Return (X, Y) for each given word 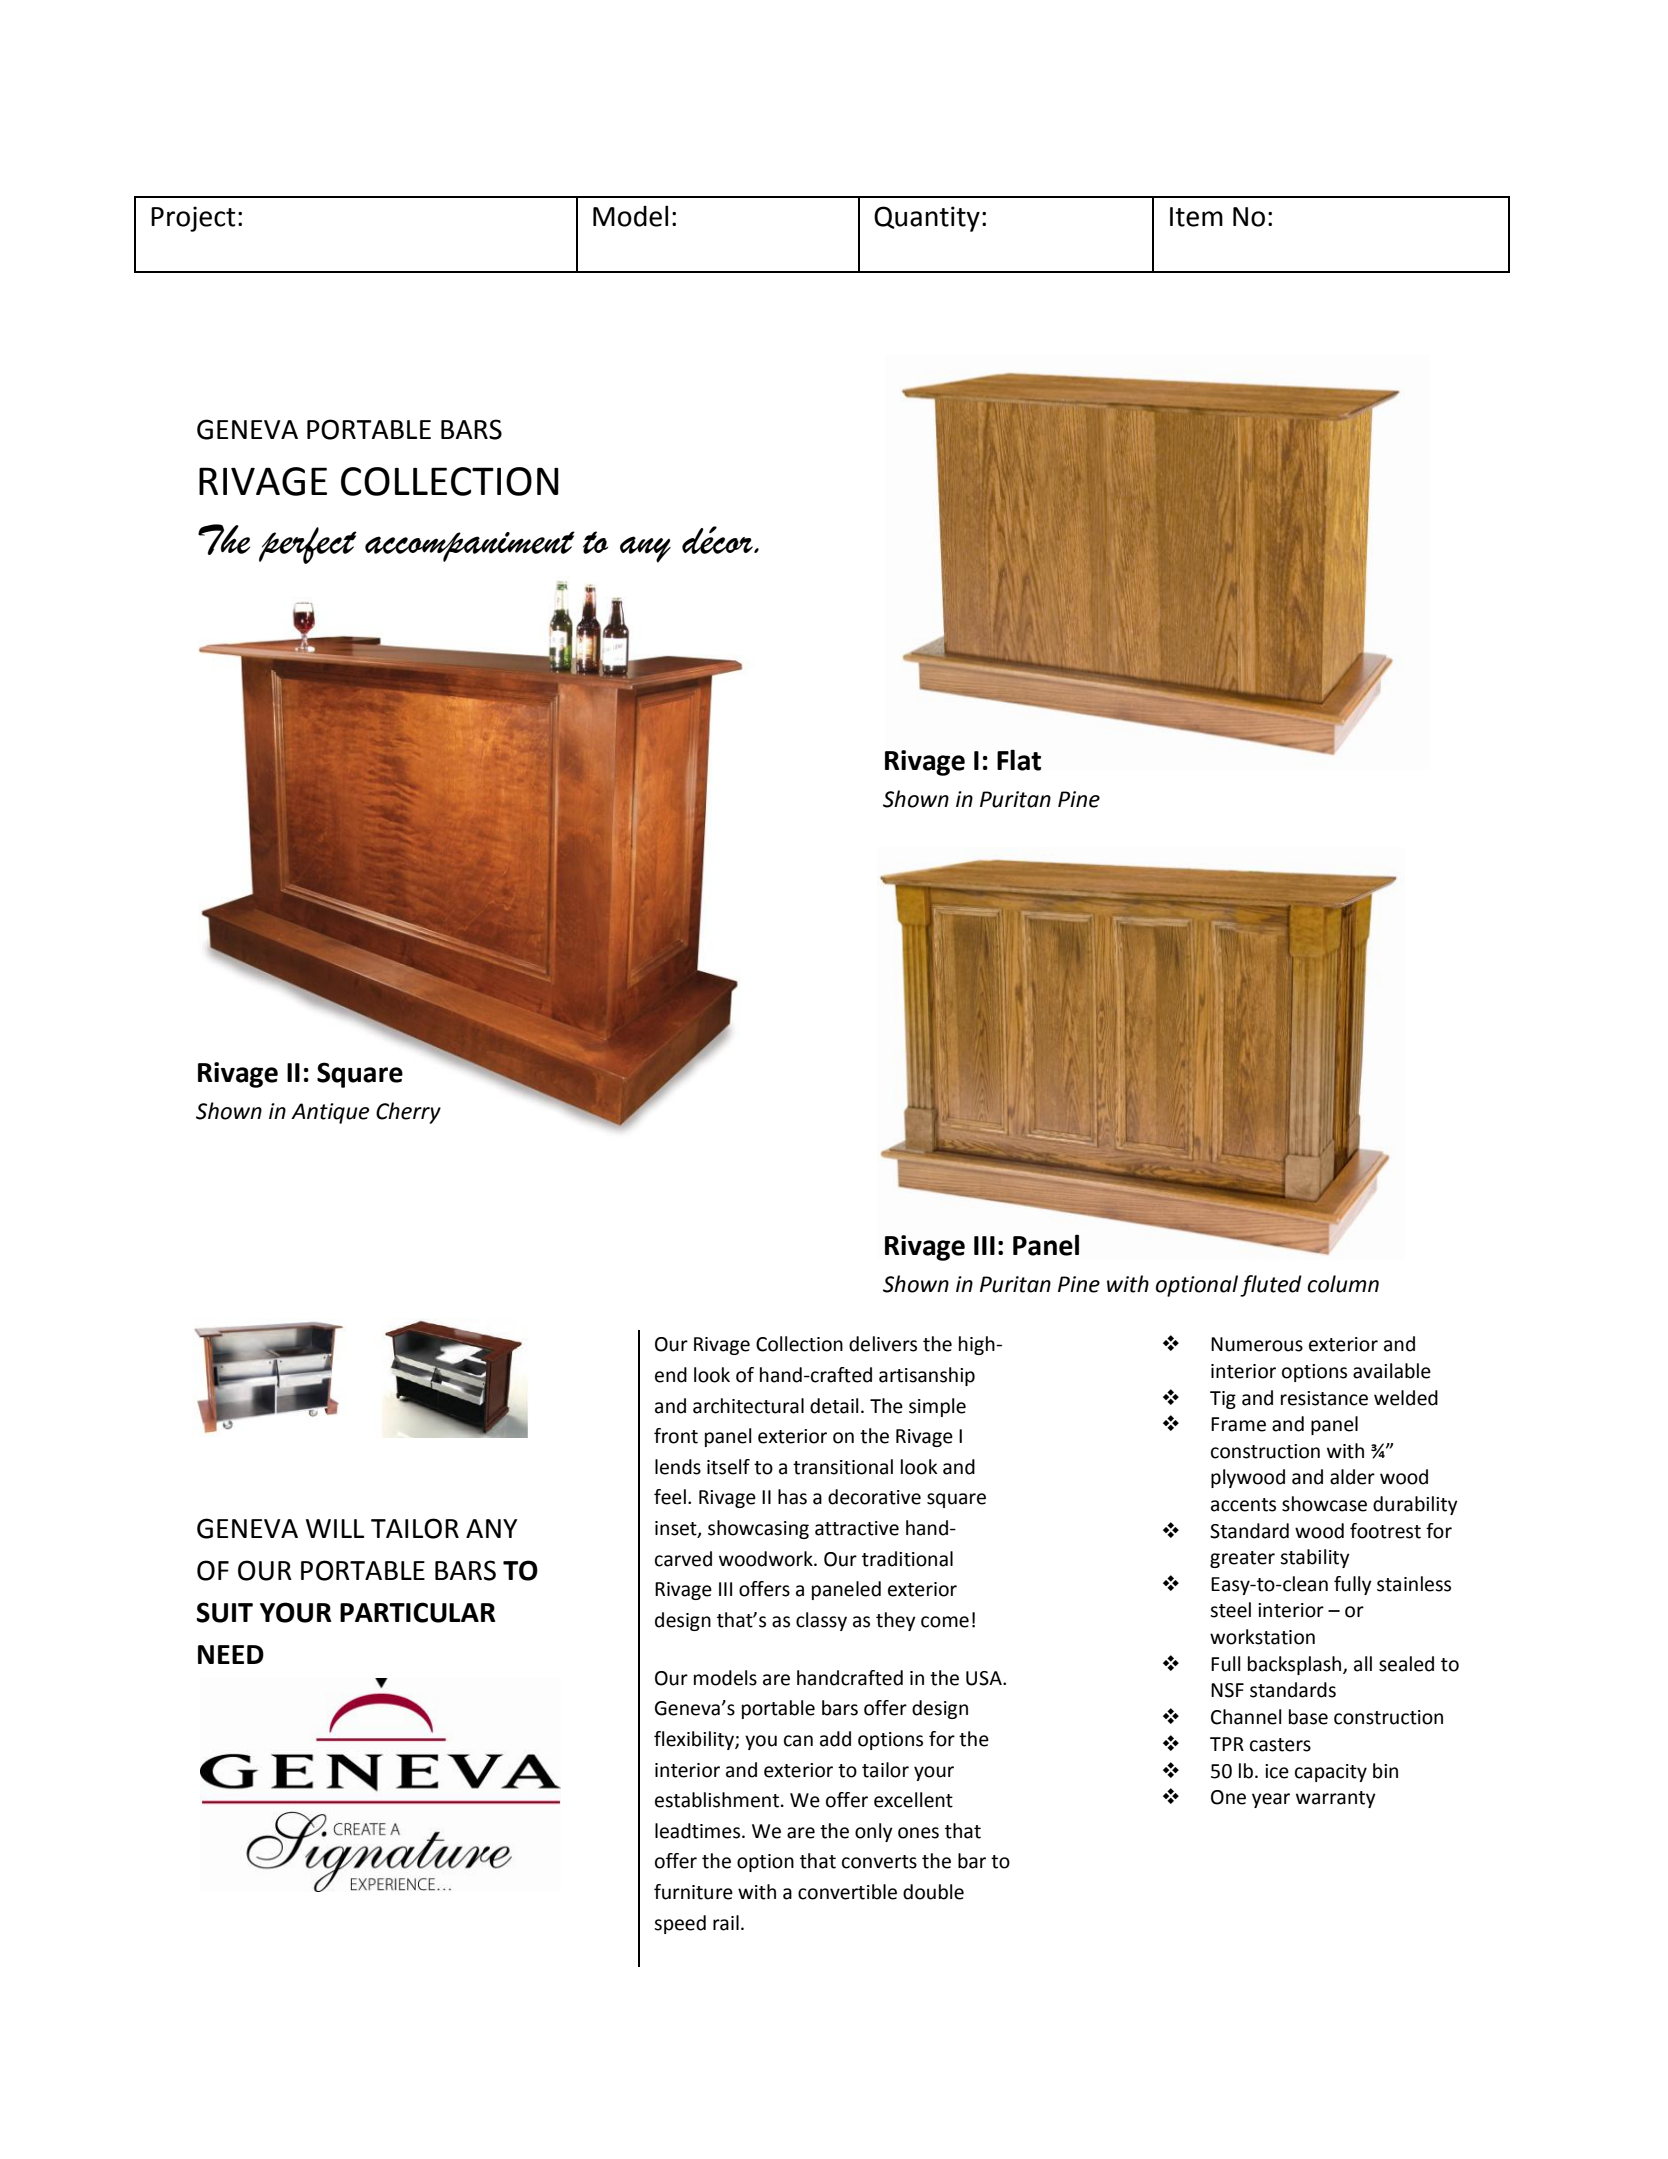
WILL (335, 1528)
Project (193, 219)
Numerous (1257, 1344)
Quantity (927, 219)
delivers (883, 1344)
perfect (308, 545)
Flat (1019, 760)
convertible (847, 1892)
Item (1196, 217)
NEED (231, 1654)
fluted (1271, 1286)
